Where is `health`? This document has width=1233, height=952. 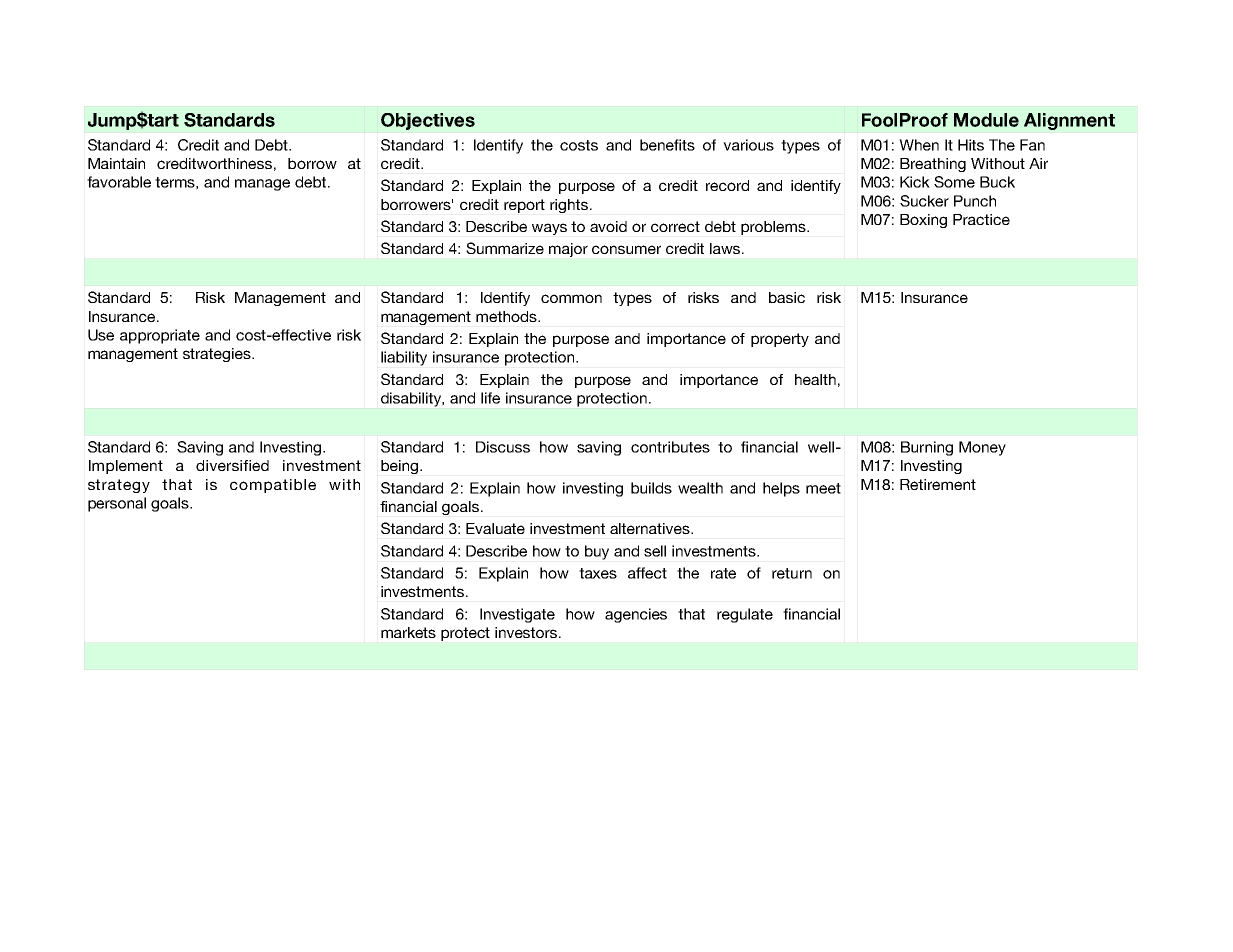
health is located at coordinates (815, 379).
